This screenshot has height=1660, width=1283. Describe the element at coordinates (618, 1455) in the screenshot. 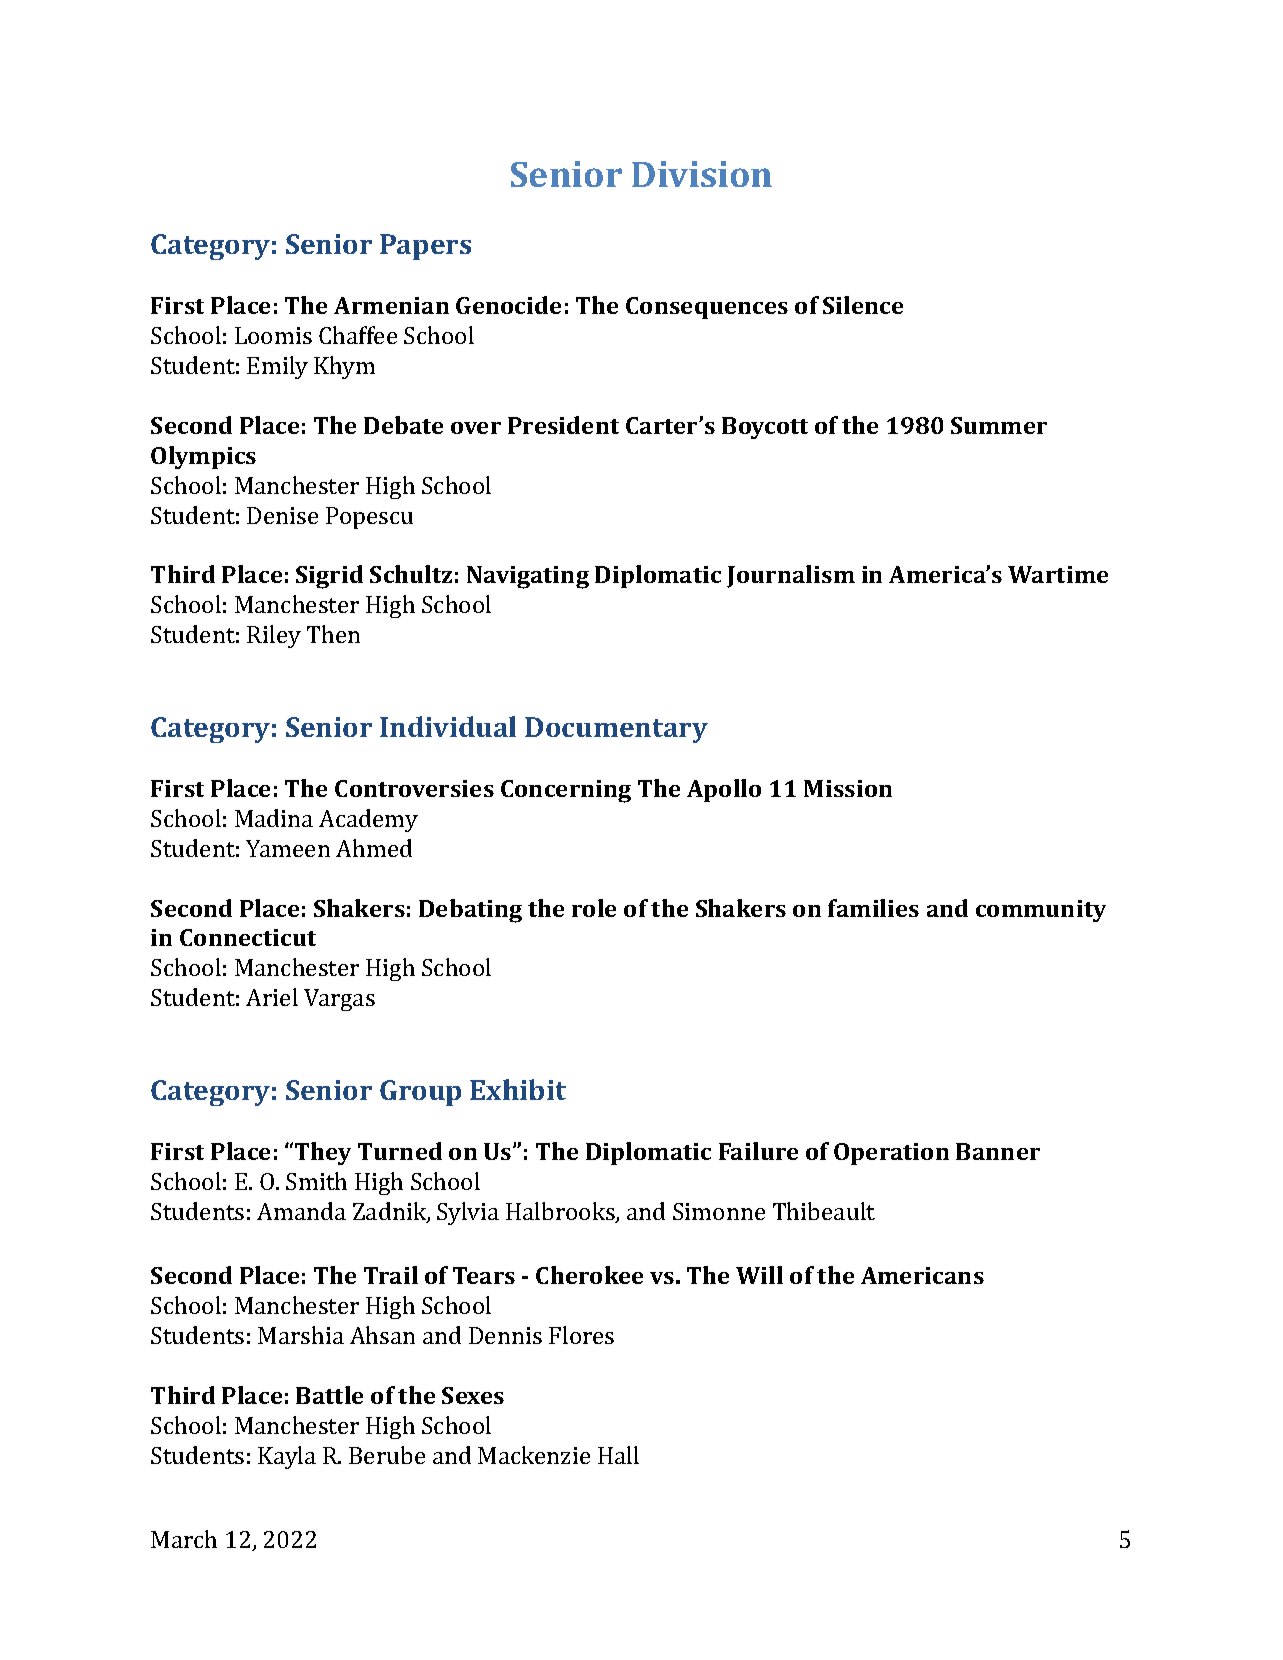

I see `Hall` at that location.
